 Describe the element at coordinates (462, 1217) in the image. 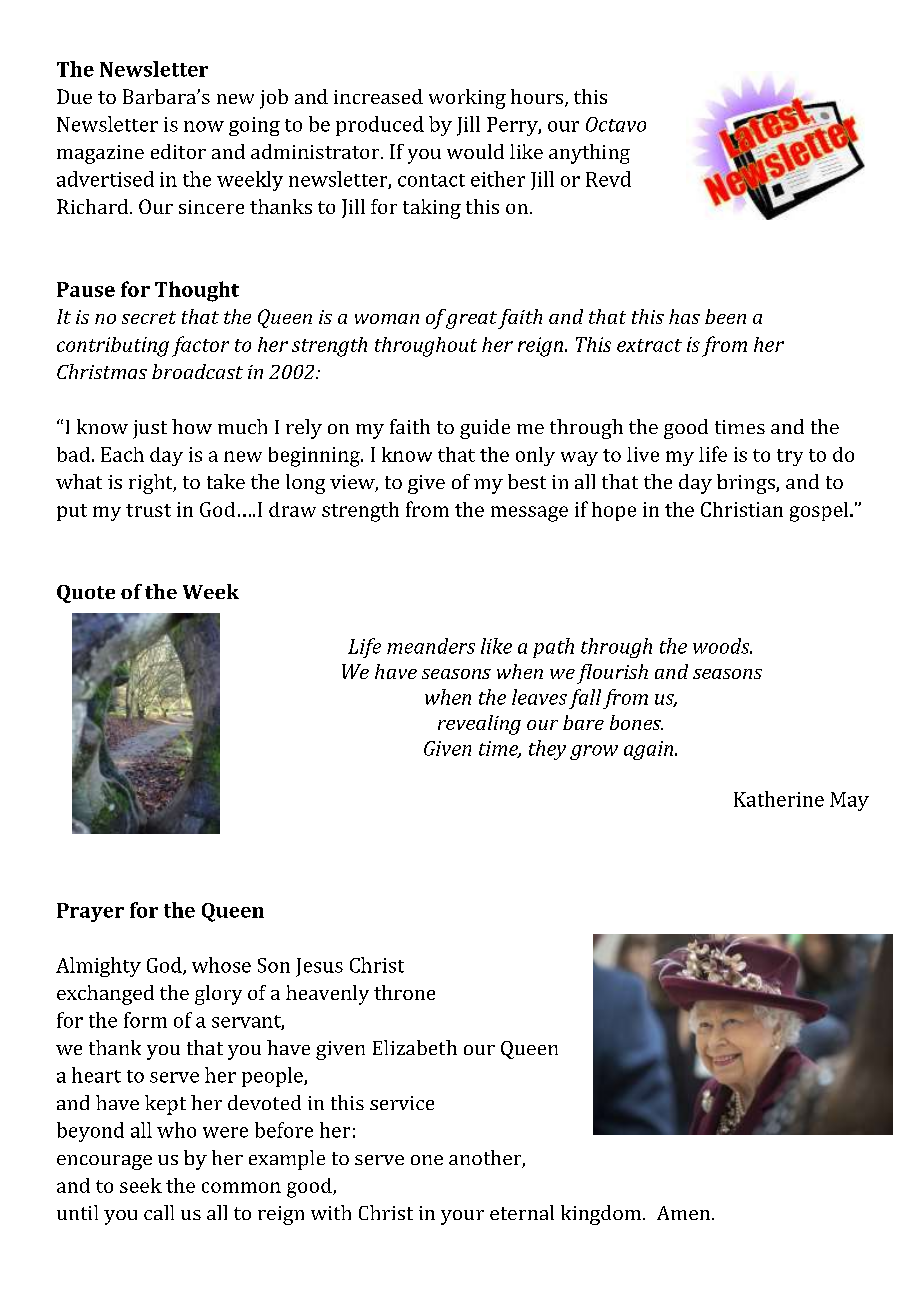

I see `your` at that location.
